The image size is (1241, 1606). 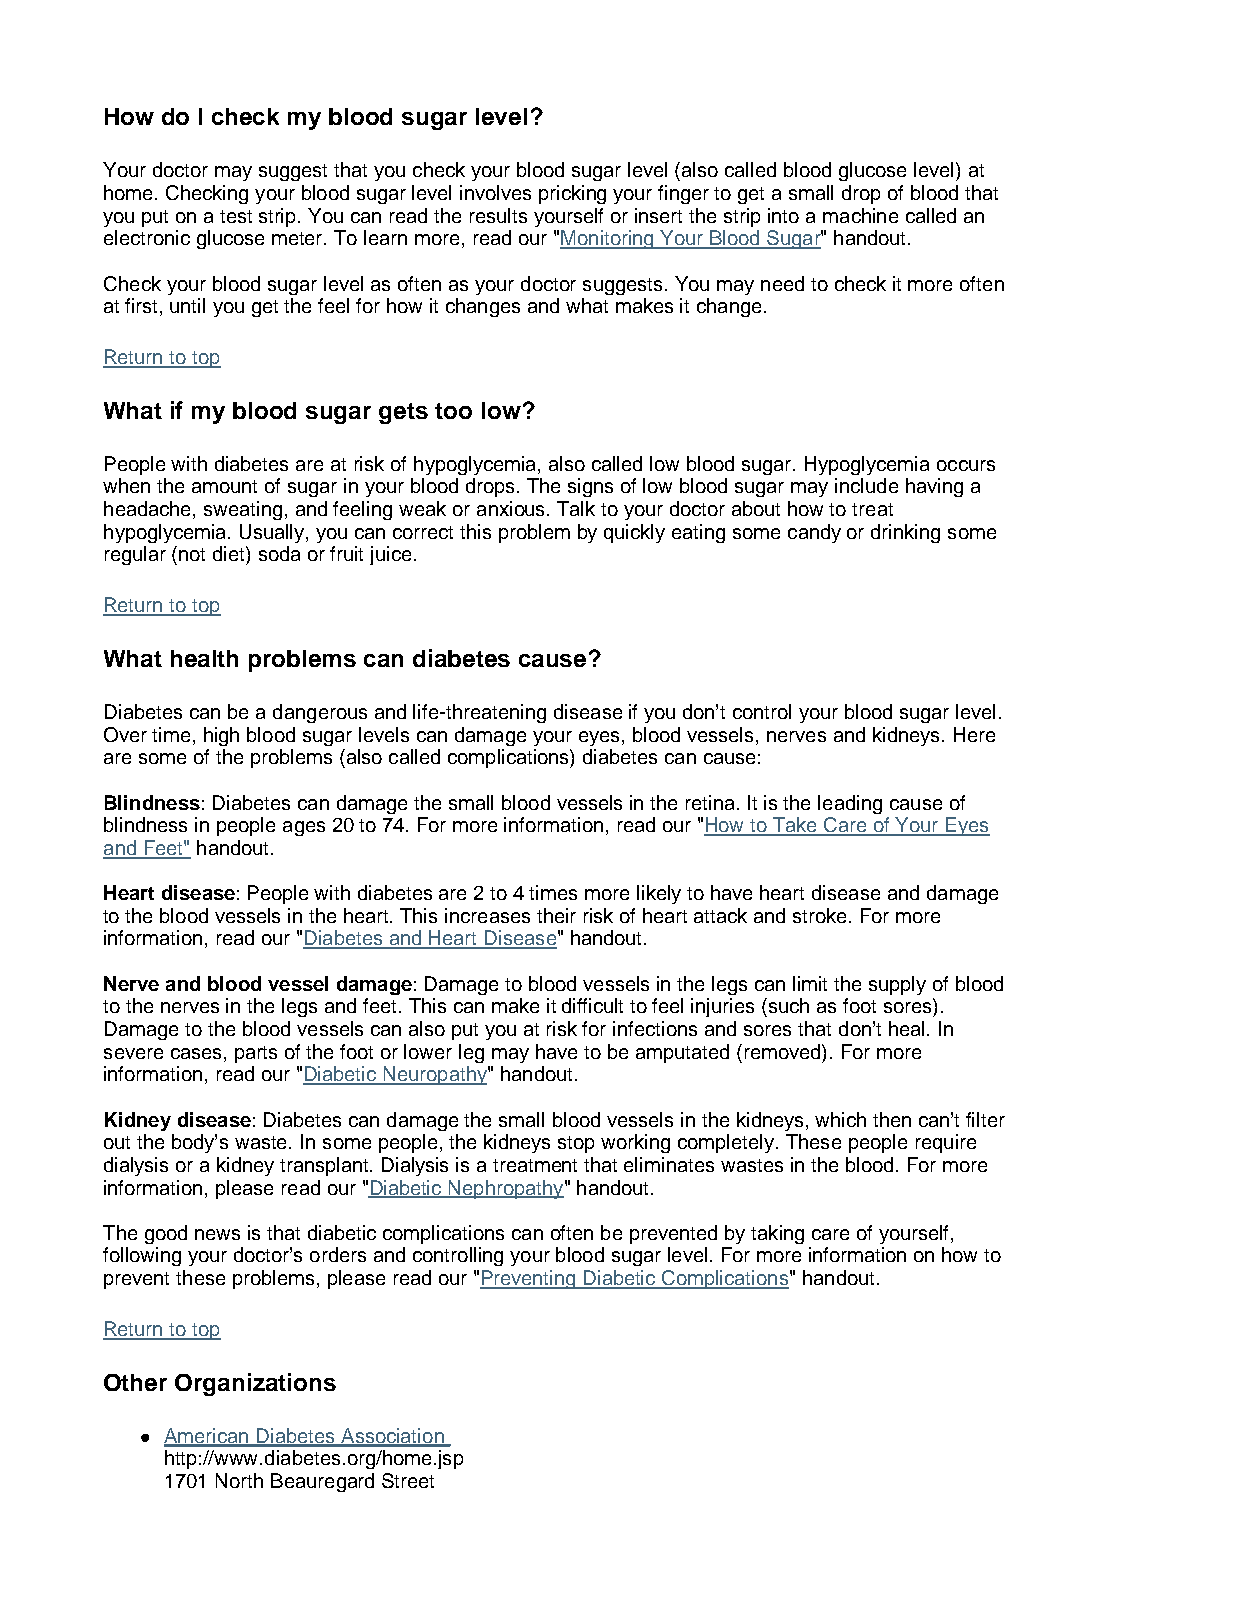 I want to click on drinking, so click(x=905, y=533).
